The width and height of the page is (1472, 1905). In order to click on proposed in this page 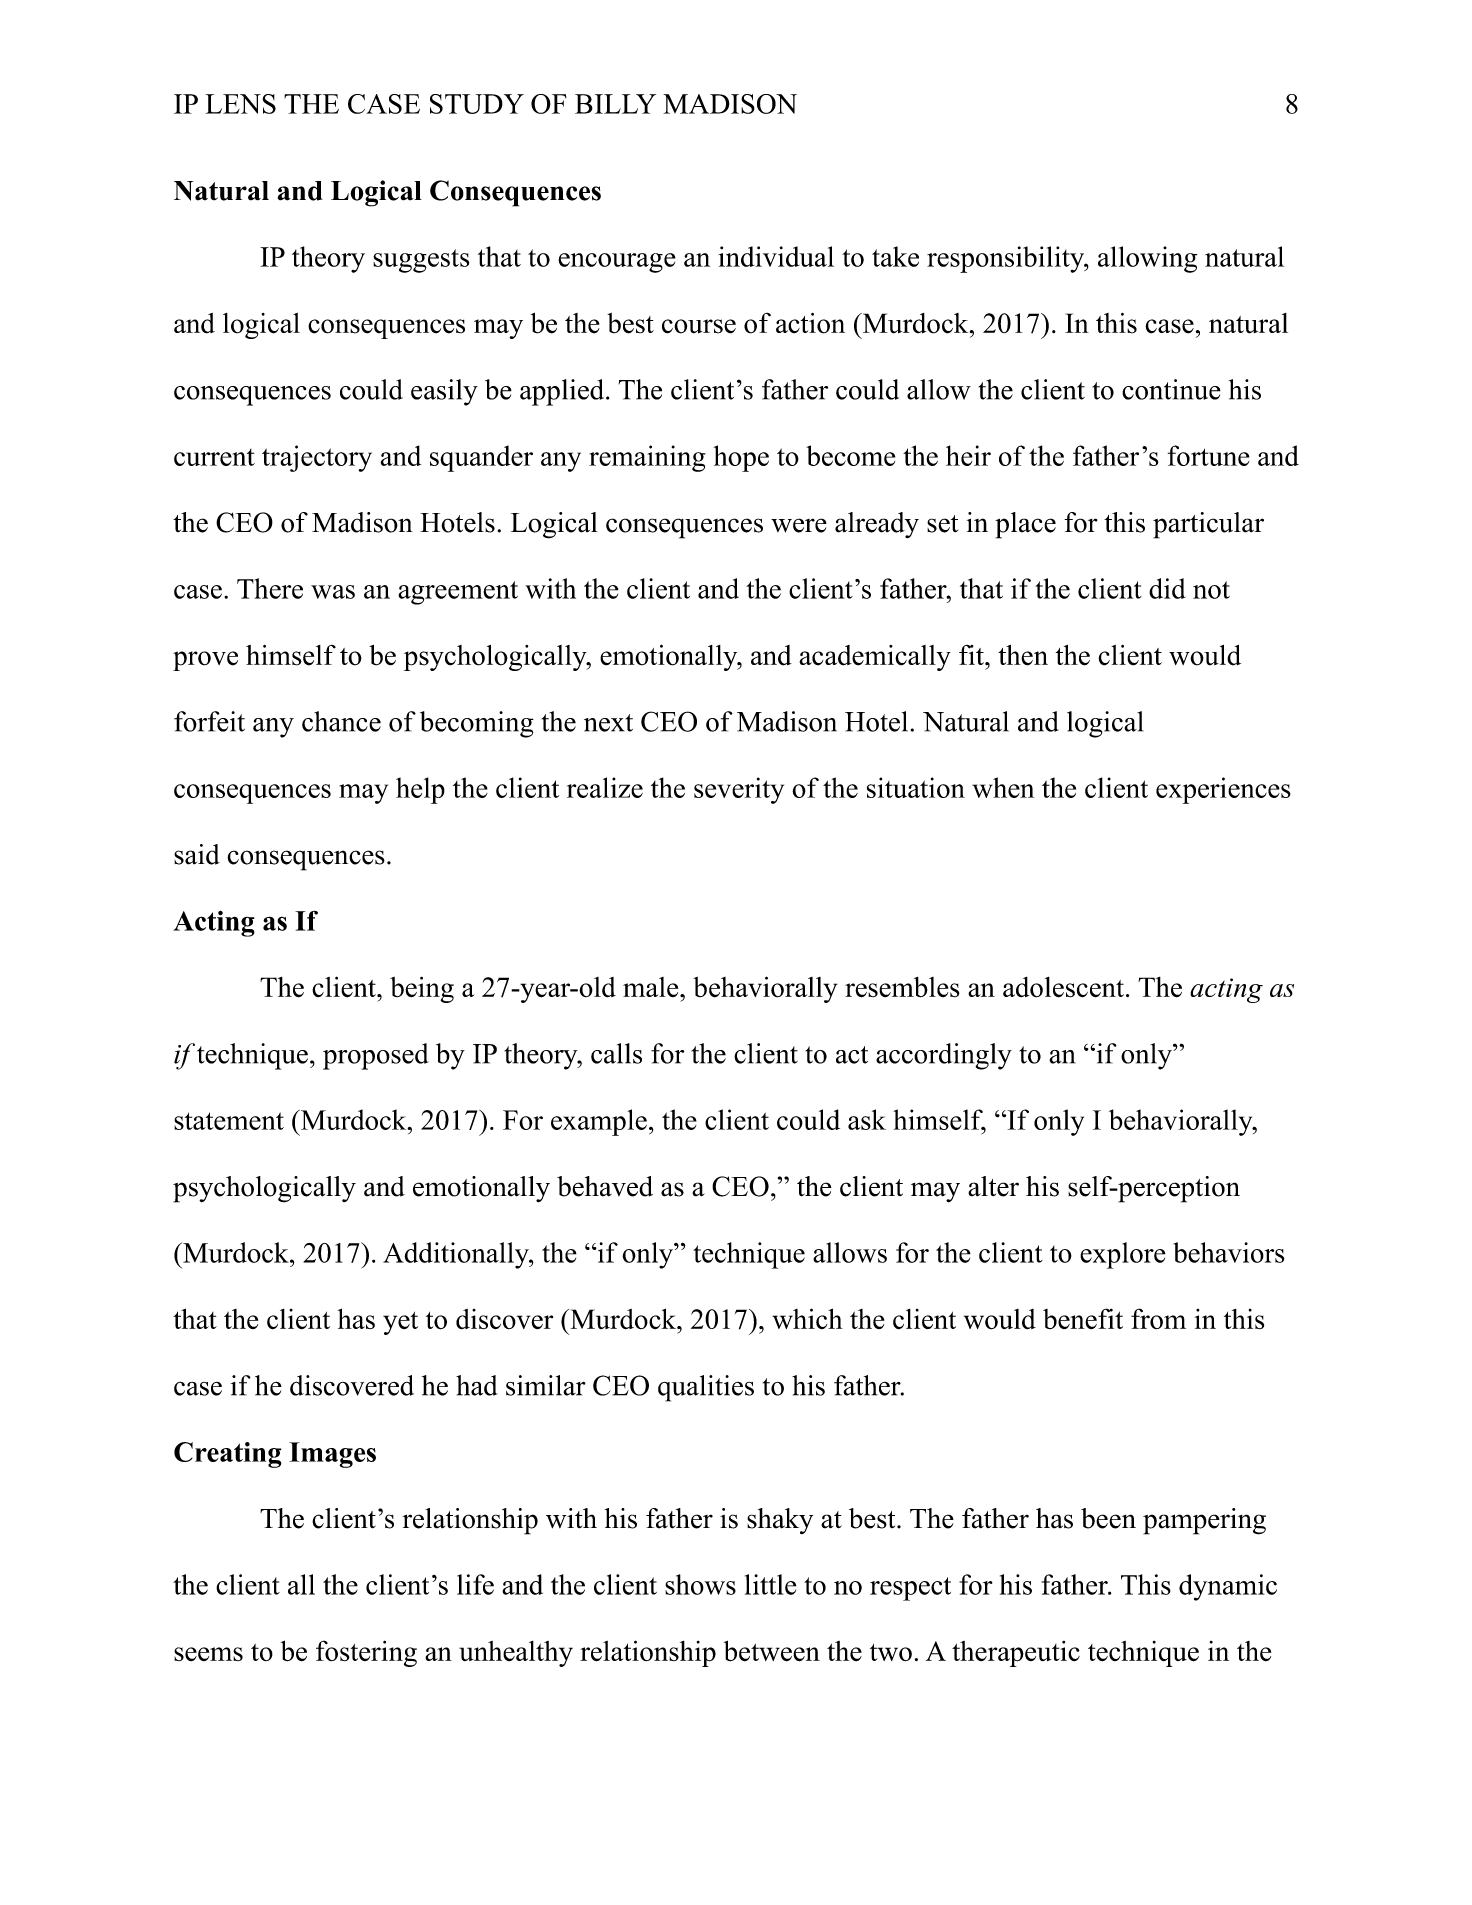, I will do `click(376, 1056)`.
